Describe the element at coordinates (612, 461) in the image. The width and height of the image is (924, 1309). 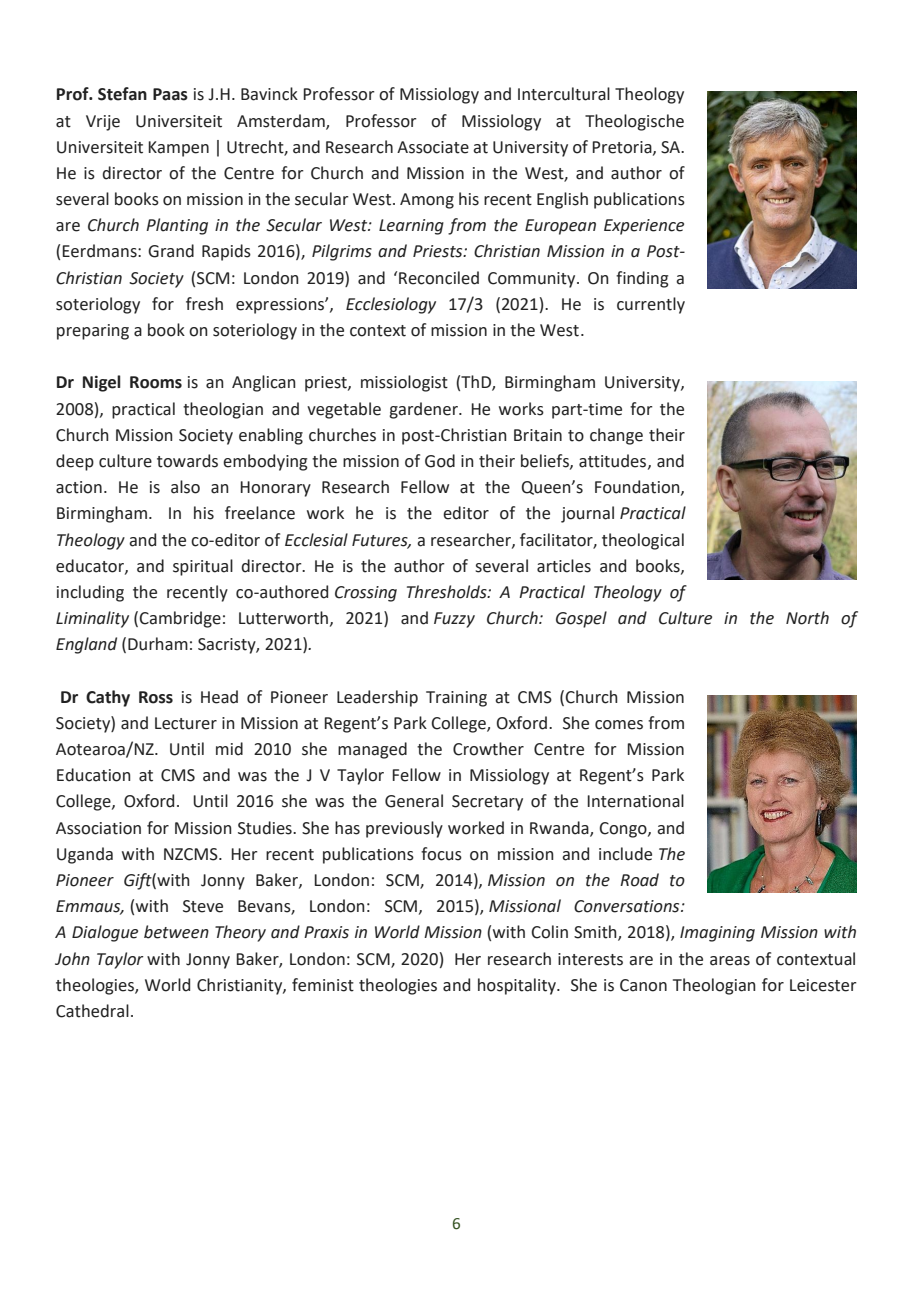
I see `attitudes` at that location.
